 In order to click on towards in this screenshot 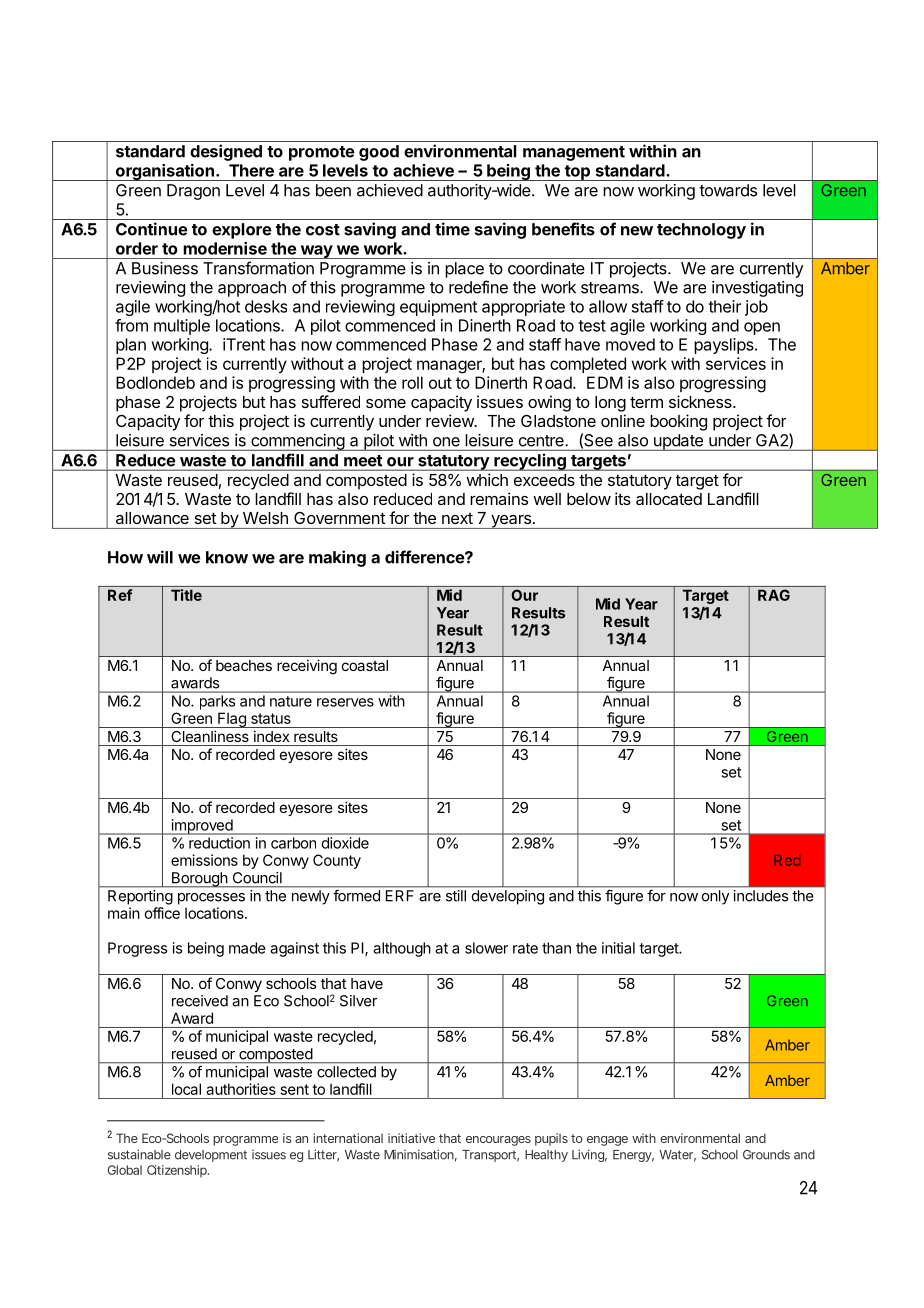, I will do `click(728, 190)`.
